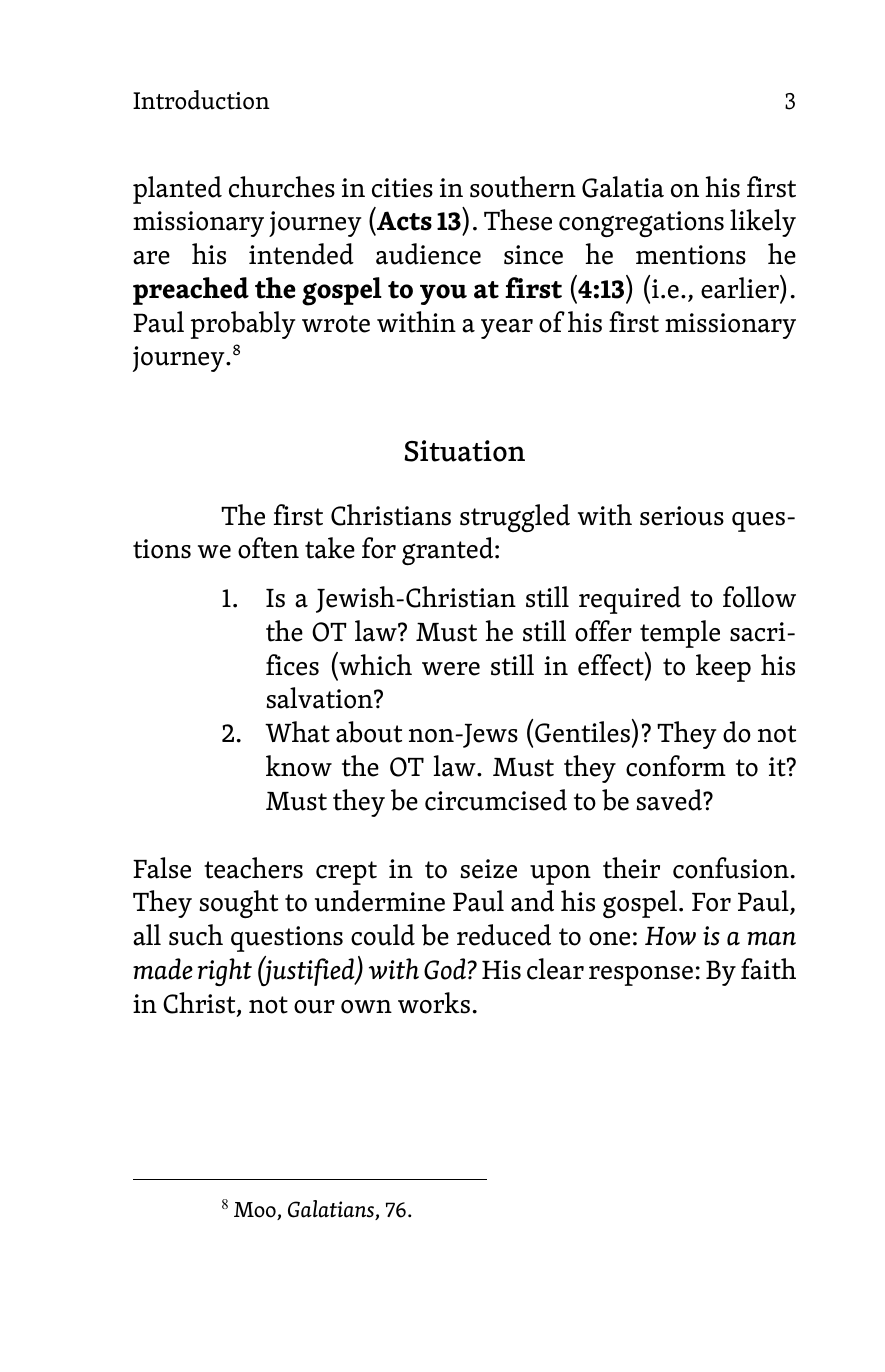 The width and height of the document is (885, 1372). I want to click on reduced, so click(504, 935).
